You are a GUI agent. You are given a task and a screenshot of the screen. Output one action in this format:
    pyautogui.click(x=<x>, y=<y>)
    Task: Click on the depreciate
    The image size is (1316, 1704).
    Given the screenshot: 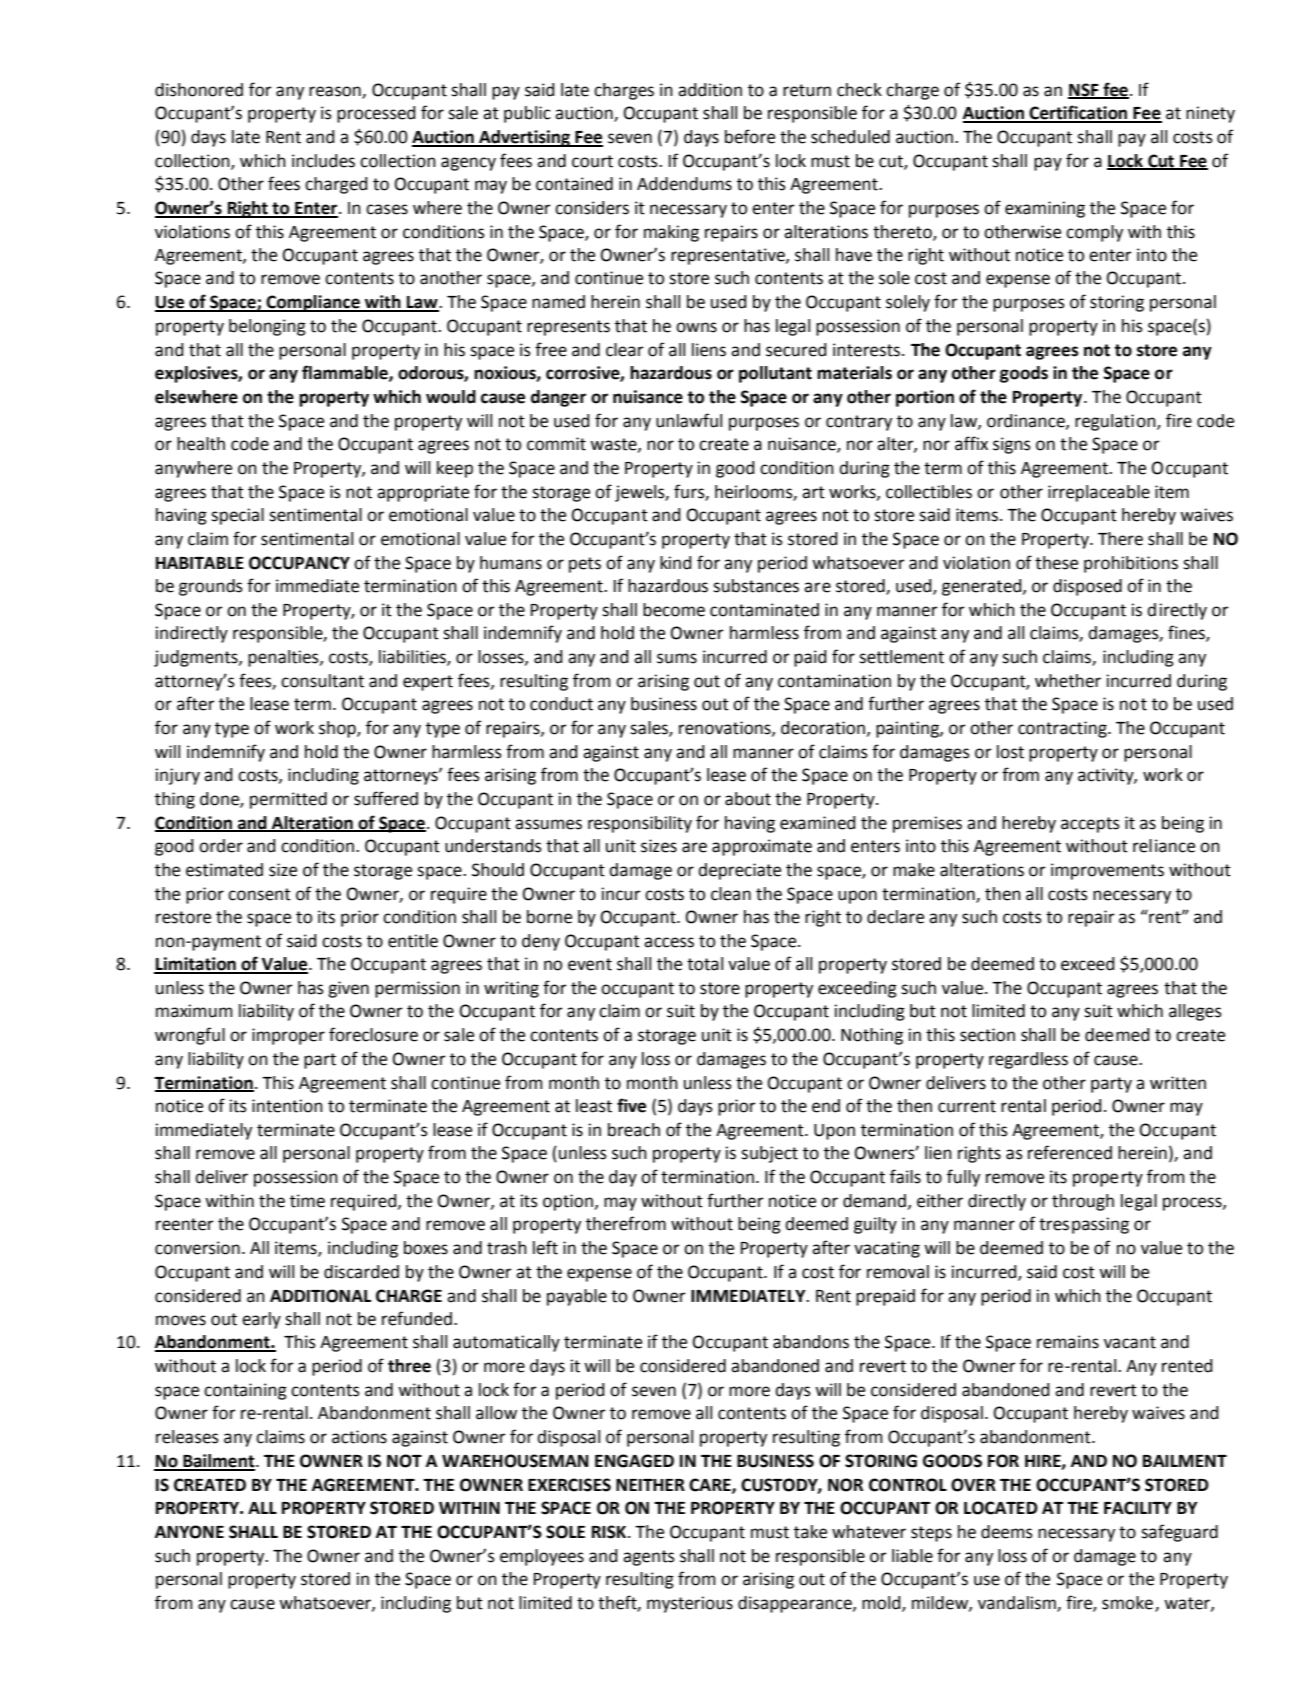 What is the action you would take?
    pyautogui.click(x=739, y=871)
